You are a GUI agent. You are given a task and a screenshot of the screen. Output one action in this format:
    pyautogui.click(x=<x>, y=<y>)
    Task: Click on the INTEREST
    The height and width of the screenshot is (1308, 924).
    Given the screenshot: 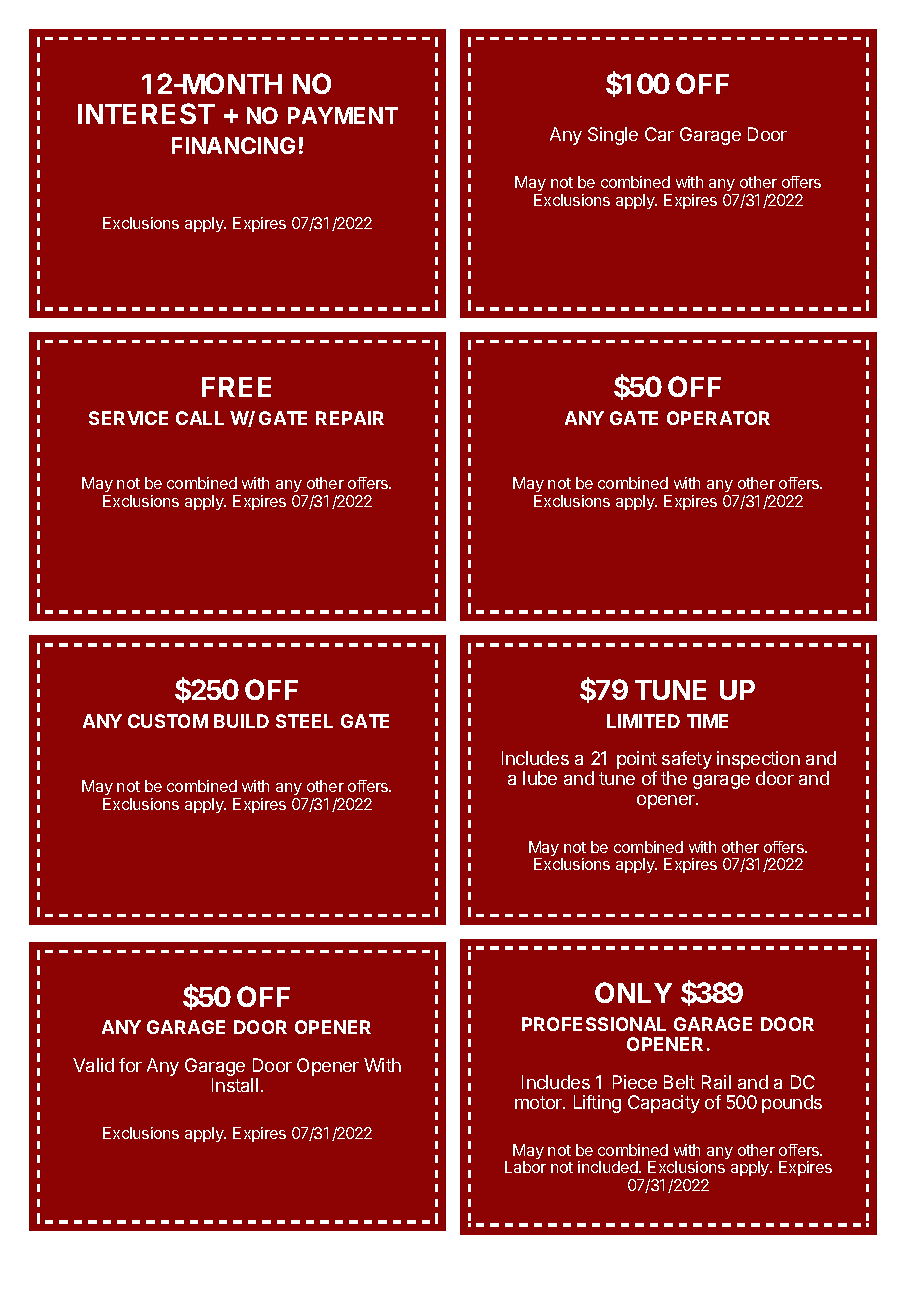 What is the action you would take?
    pyautogui.click(x=146, y=113)
